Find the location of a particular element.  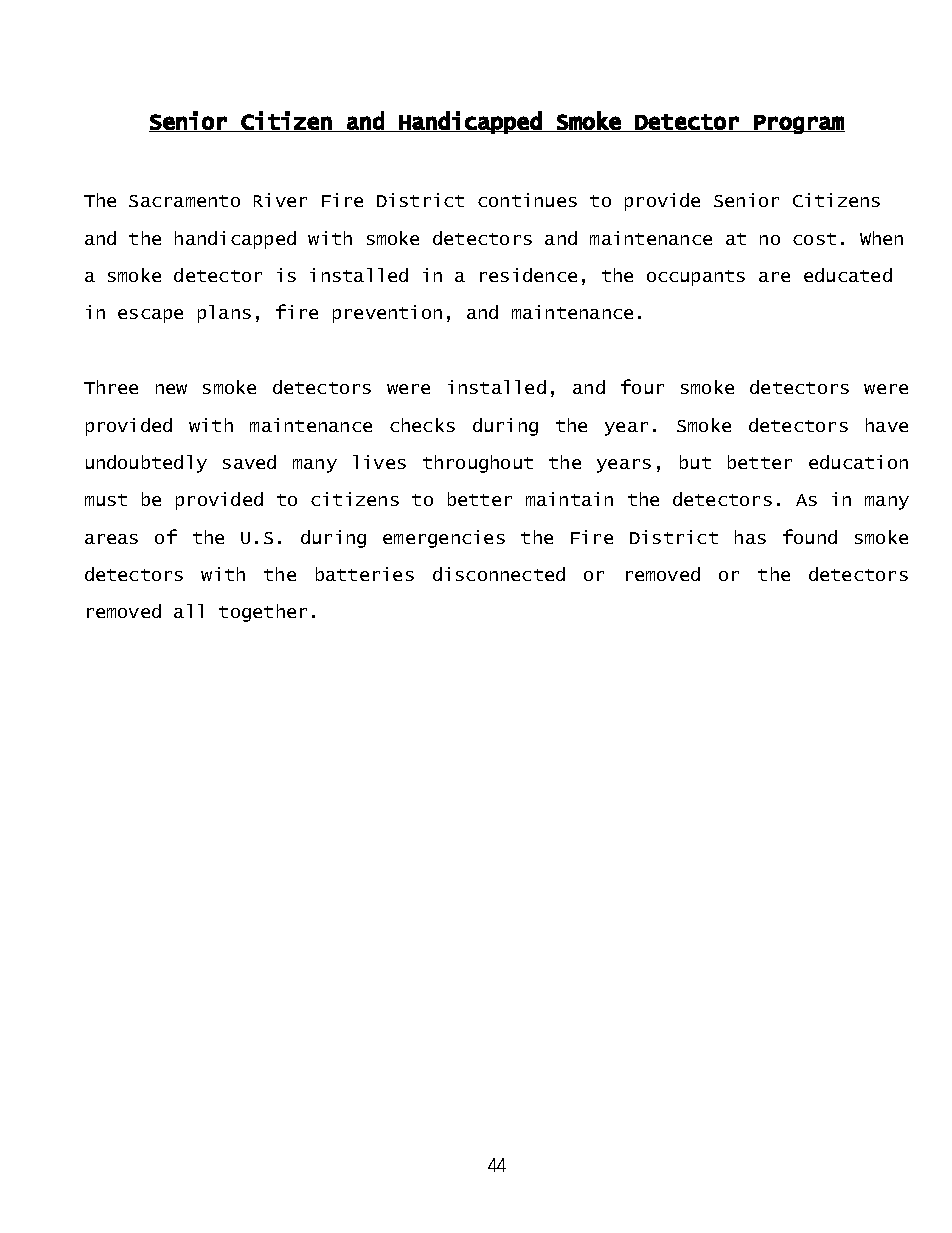

four is located at coordinates (642, 386).
